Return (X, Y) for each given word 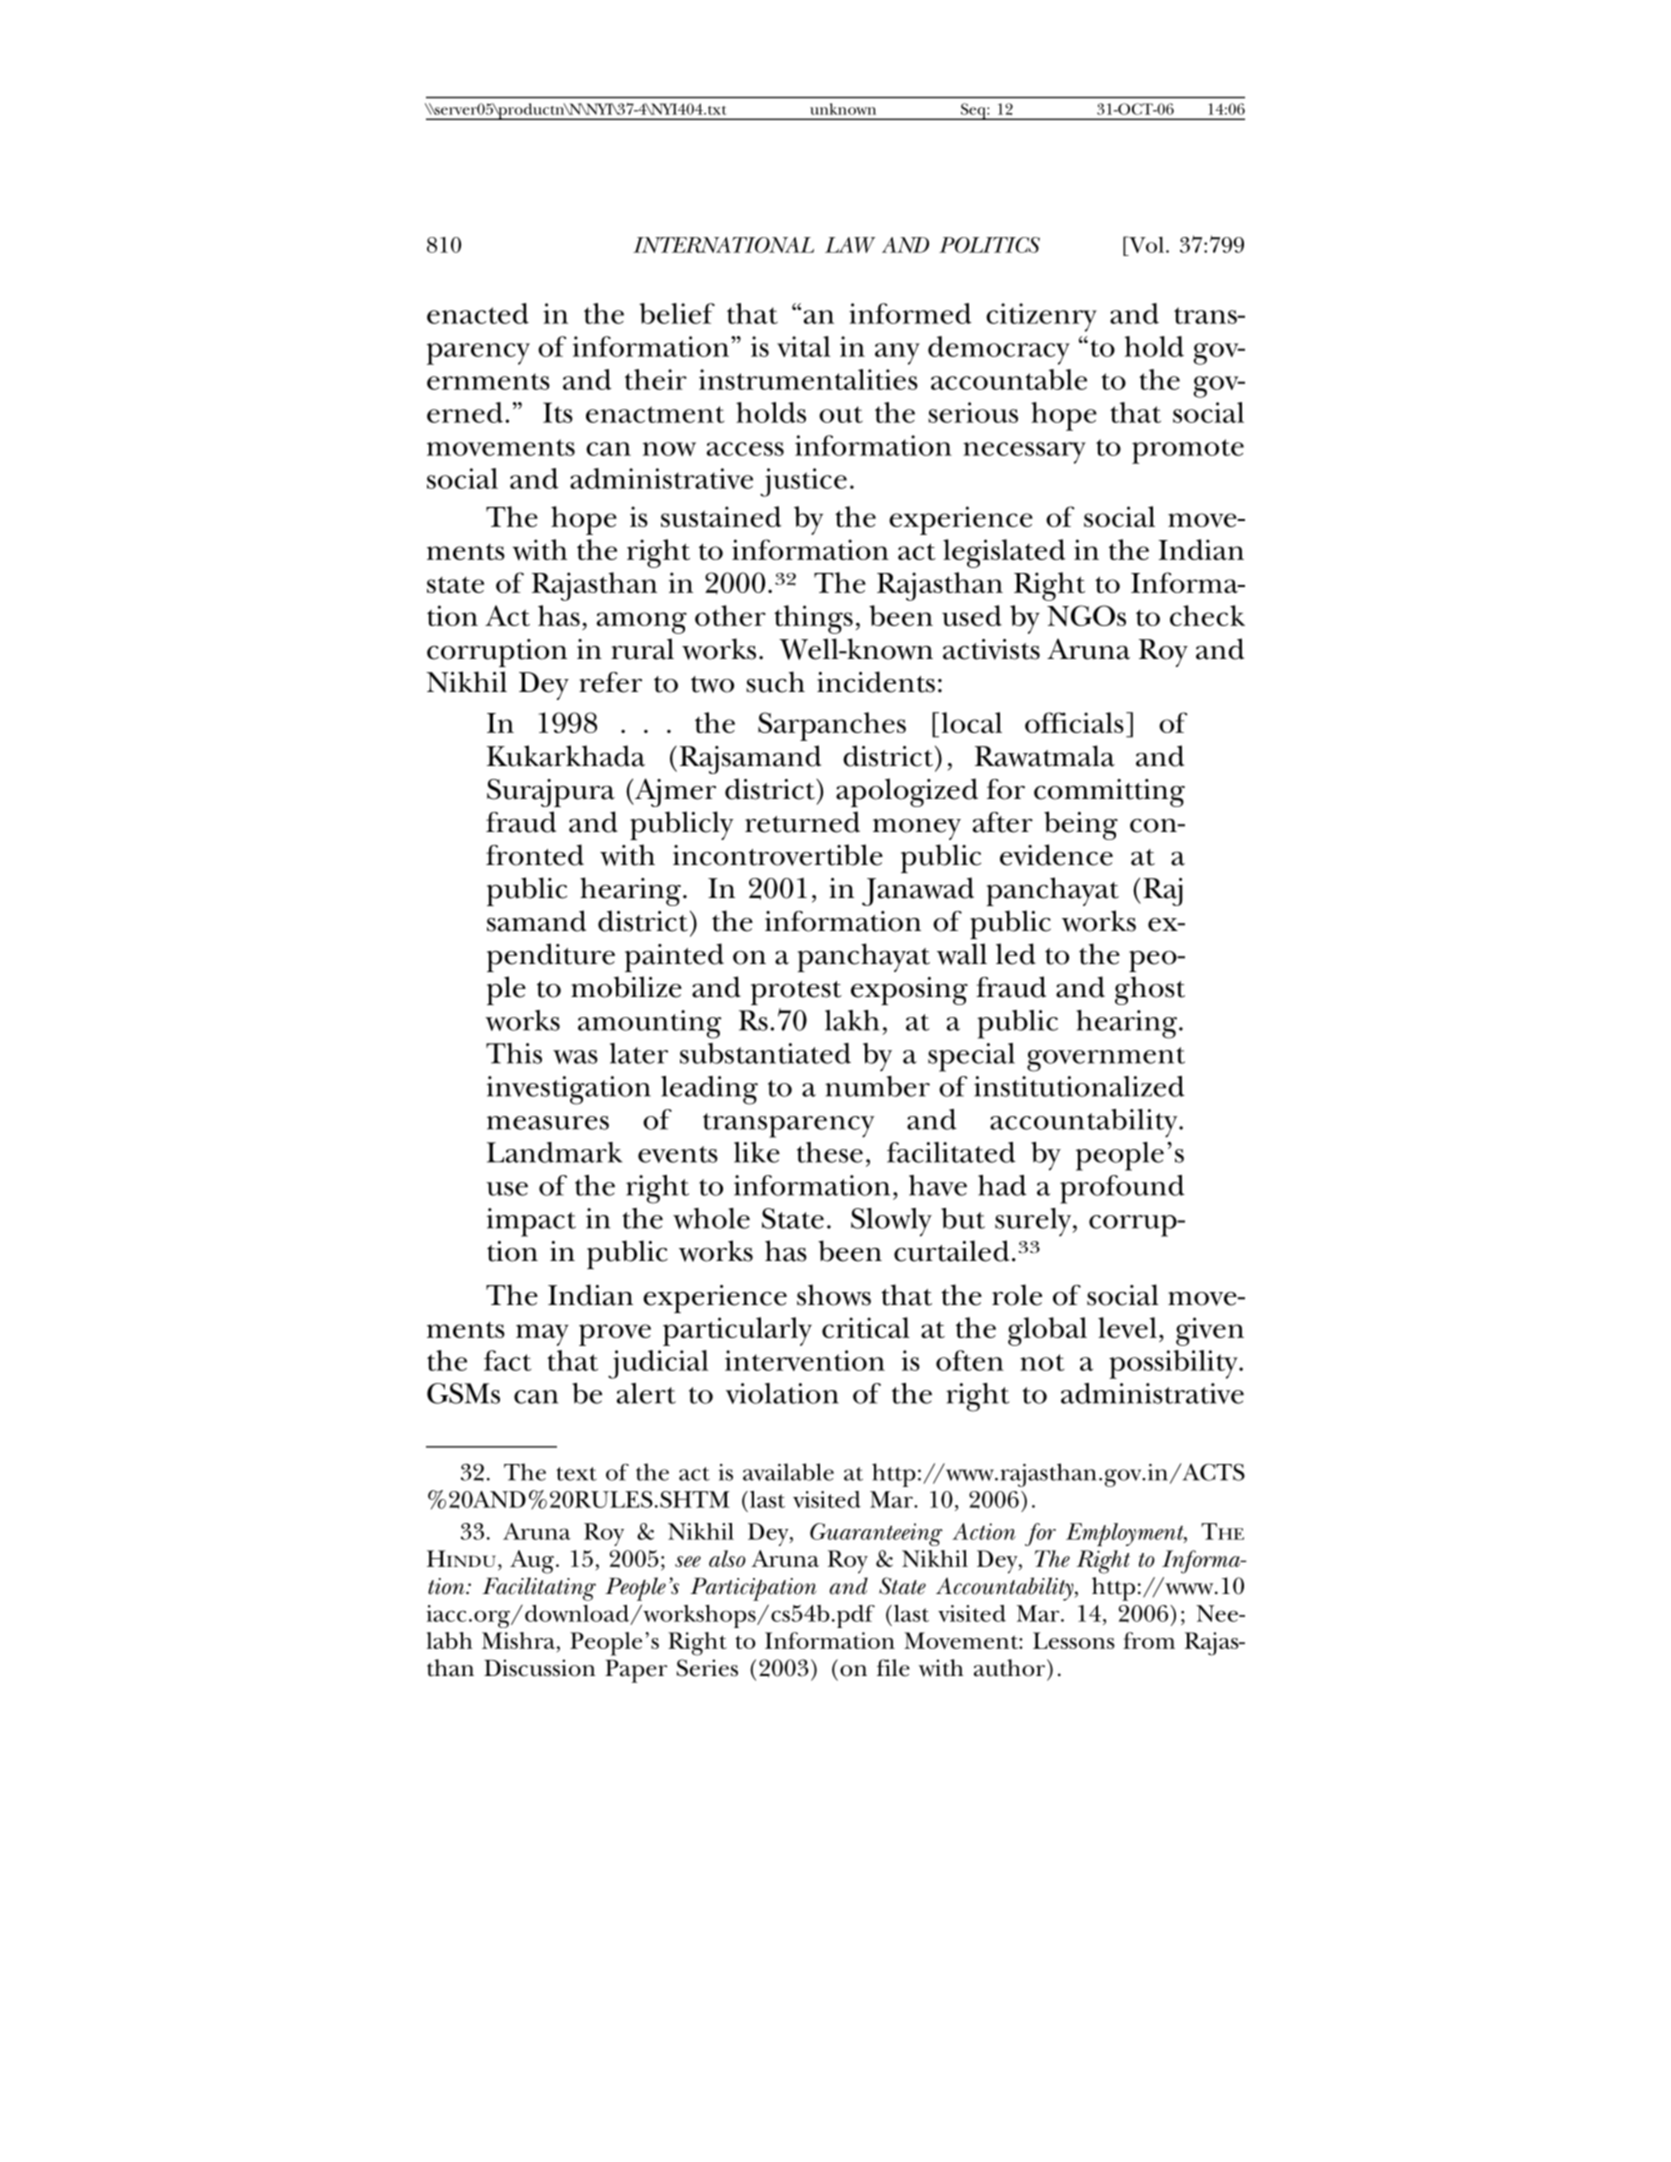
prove (615, 1335)
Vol (1145, 244)
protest (796, 993)
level (1127, 1328)
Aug (533, 1562)
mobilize (626, 987)
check (1207, 615)
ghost (1150, 990)
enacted (478, 313)
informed (910, 313)
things (813, 619)
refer (610, 682)
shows (834, 1295)
